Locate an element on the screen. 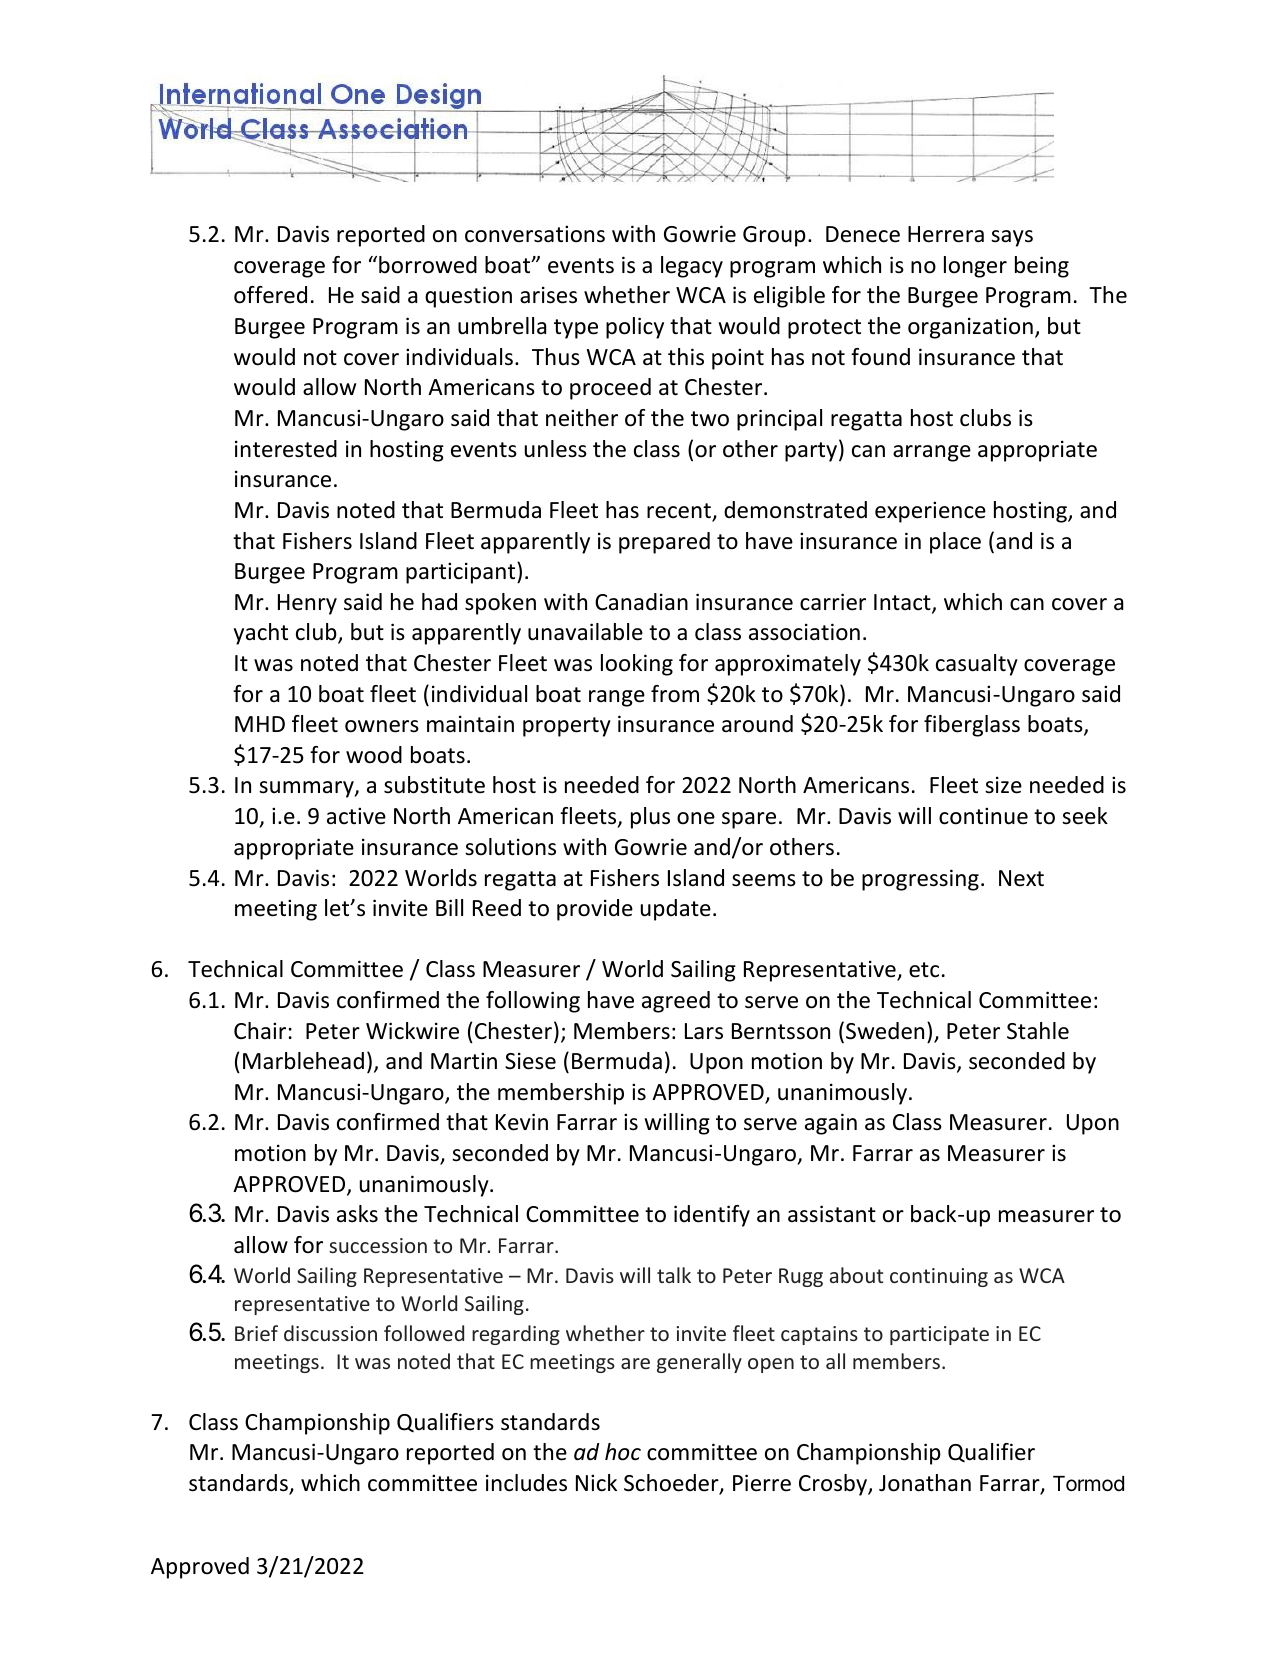 The width and height of the screenshot is (1280, 1656). hoc is located at coordinates (623, 1452).
